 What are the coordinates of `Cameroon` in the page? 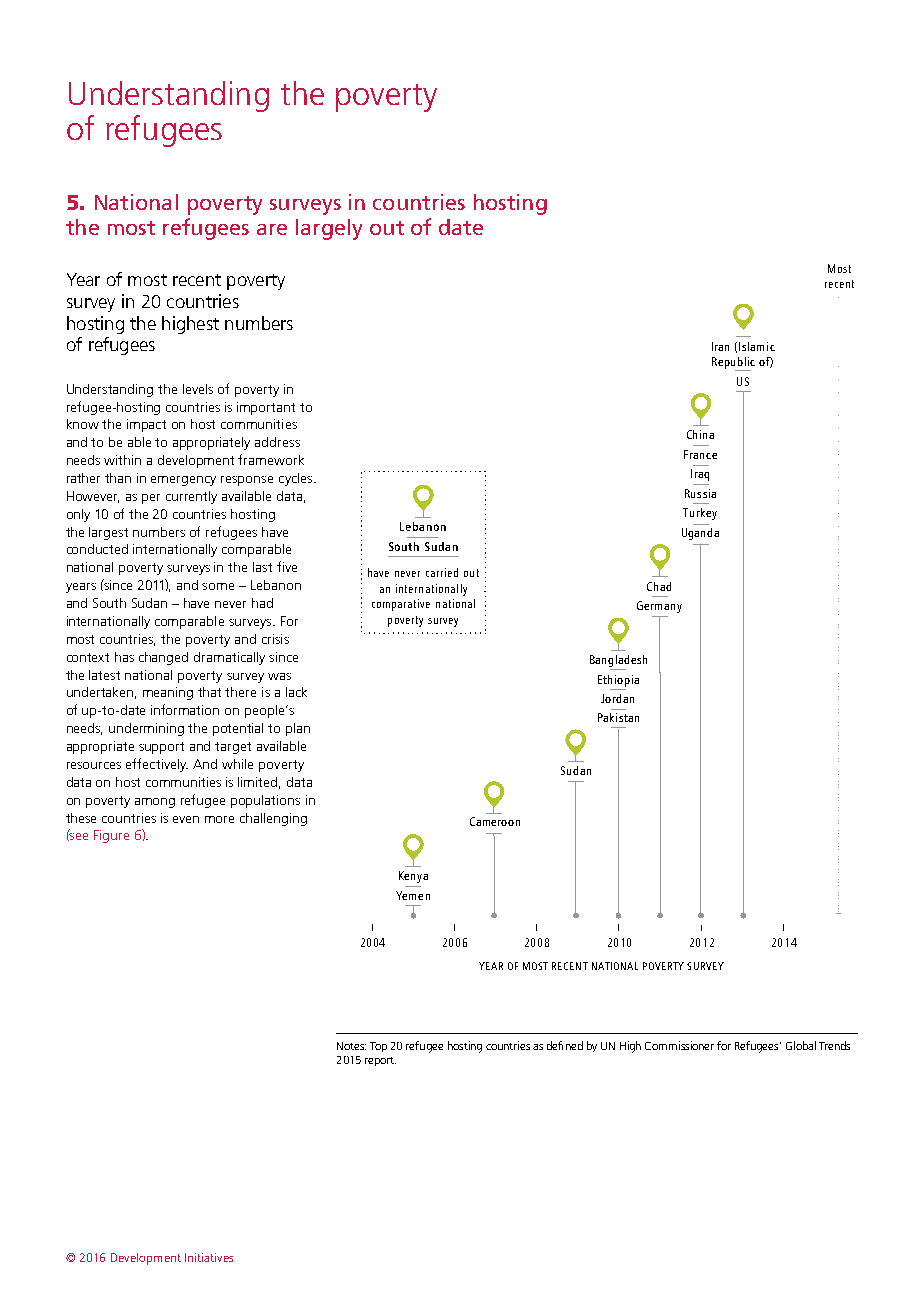 It's located at (495, 821).
